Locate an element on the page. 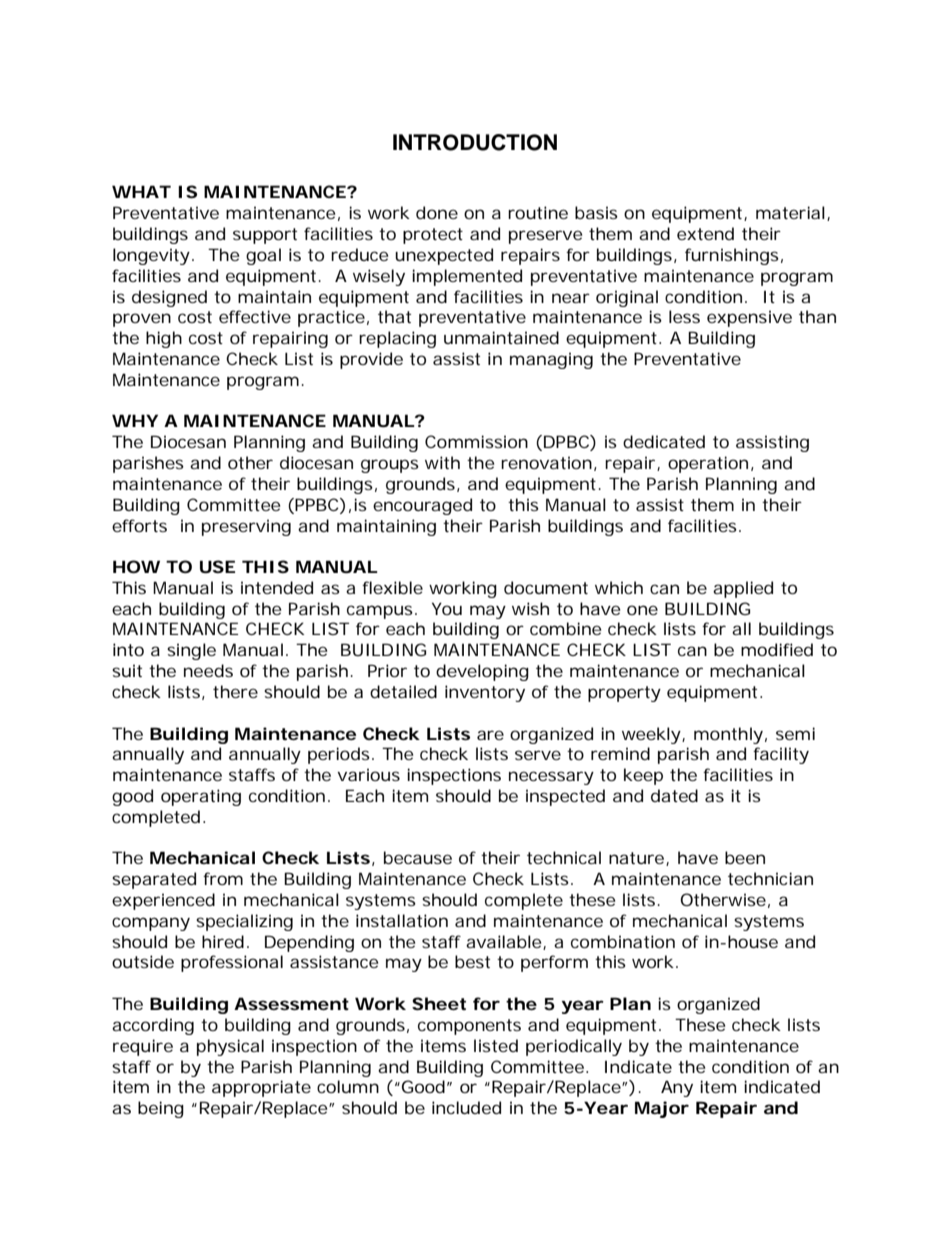 Image resolution: width=952 pixels, height=1233 pixels. applied is located at coordinates (743, 589).
